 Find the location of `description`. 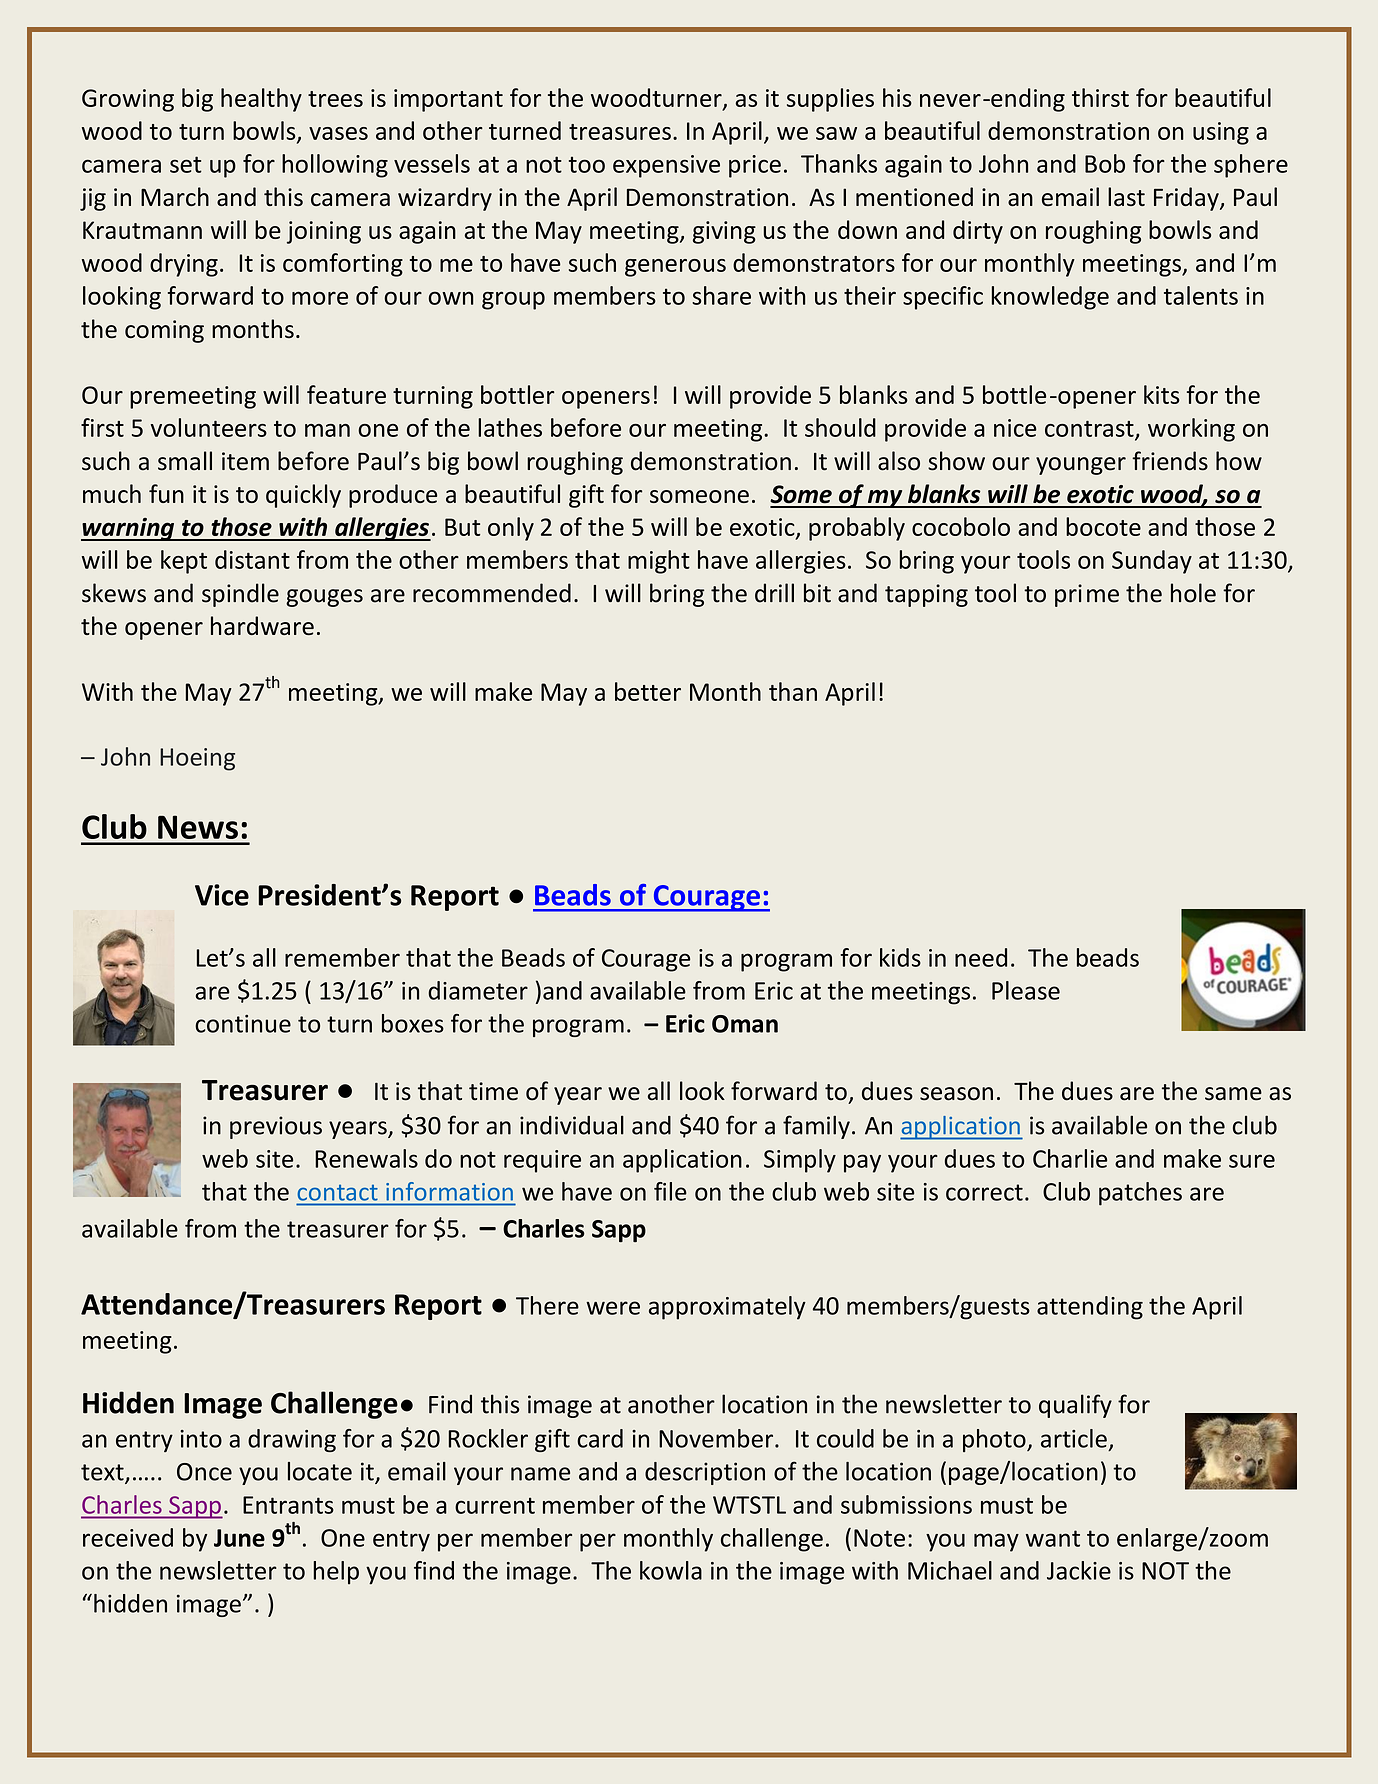

description is located at coordinates (705, 1473).
